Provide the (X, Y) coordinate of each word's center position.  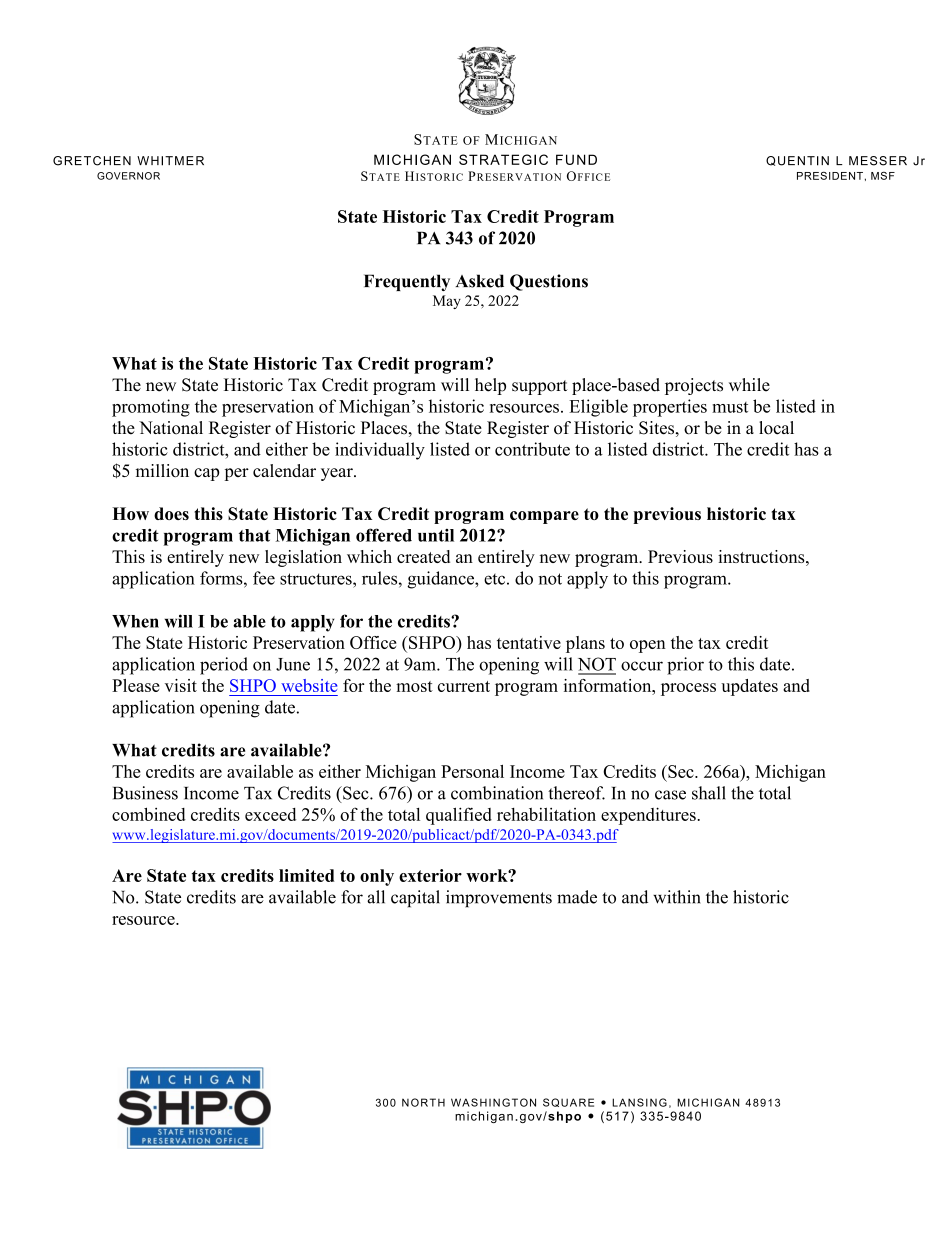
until (436, 535)
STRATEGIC (503, 159)
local (776, 428)
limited (306, 875)
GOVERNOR (128, 176)
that (255, 535)
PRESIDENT (830, 175)
